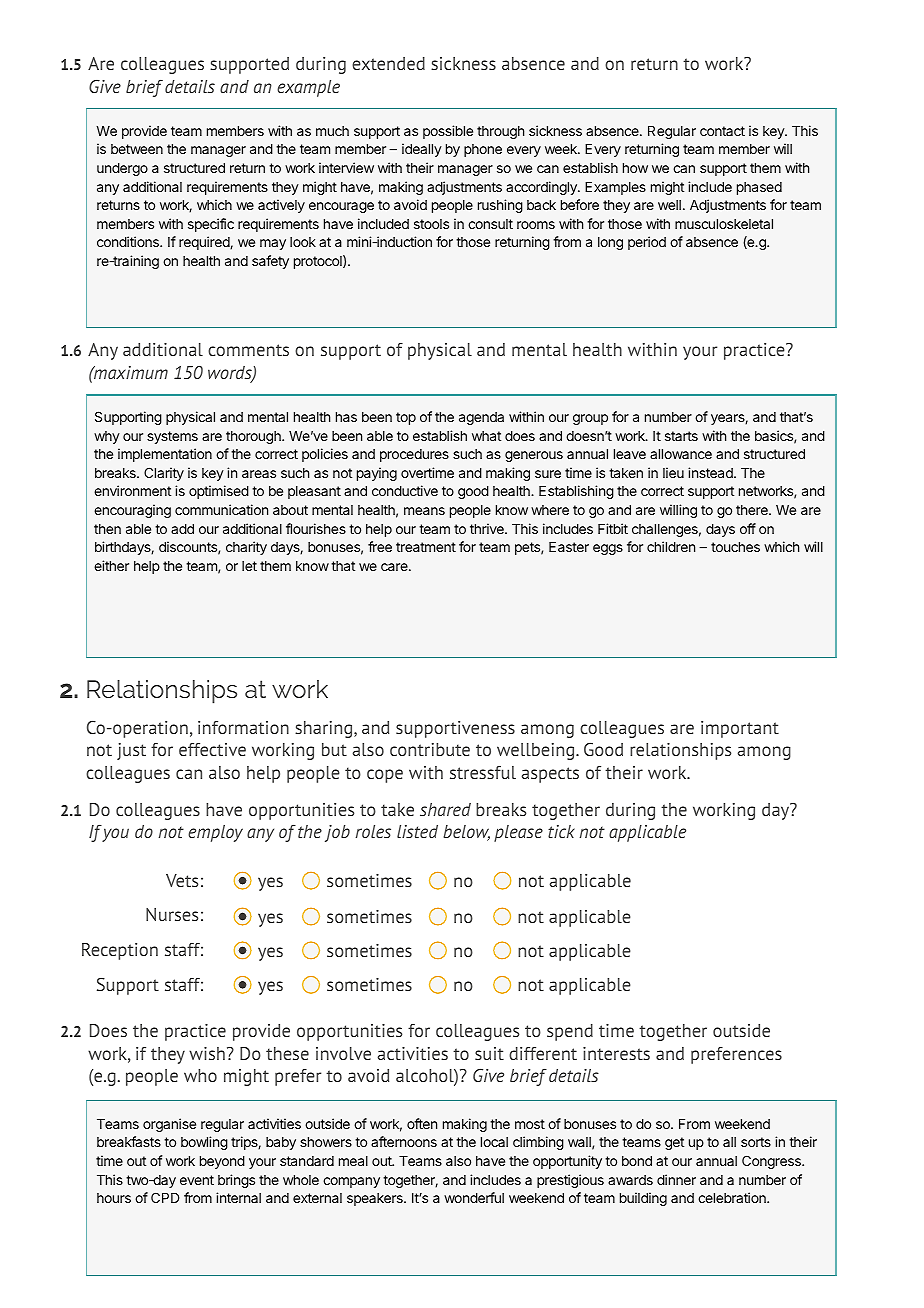 This image has height=1308, width=924. I want to click on event, so click(197, 1180).
